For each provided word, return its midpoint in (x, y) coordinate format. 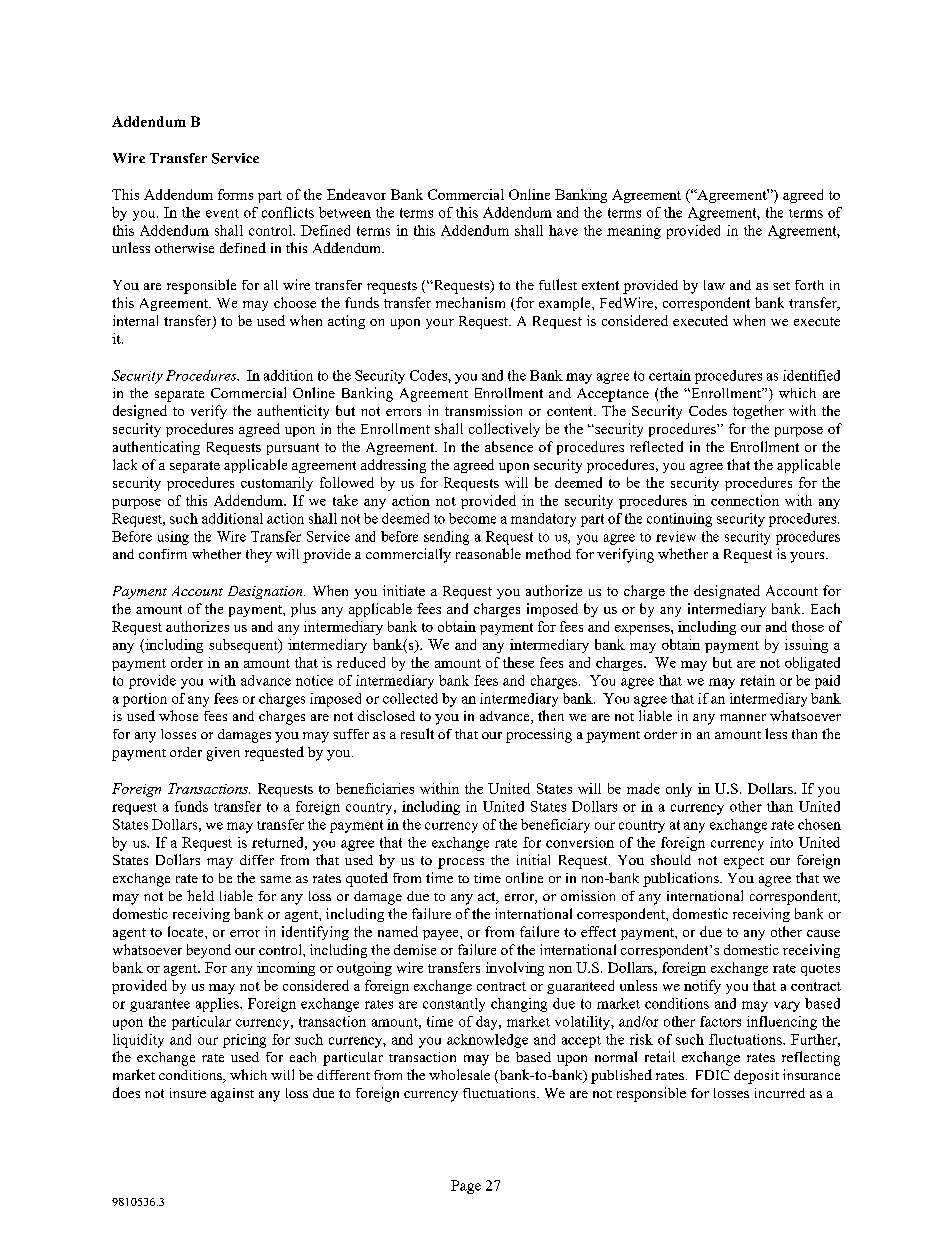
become (472, 518)
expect (744, 863)
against (232, 1095)
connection (745, 500)
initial (533, 859)
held (200, 895)
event (222, 213)
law (714, 285)
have (563, 230)
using (173, 538)
